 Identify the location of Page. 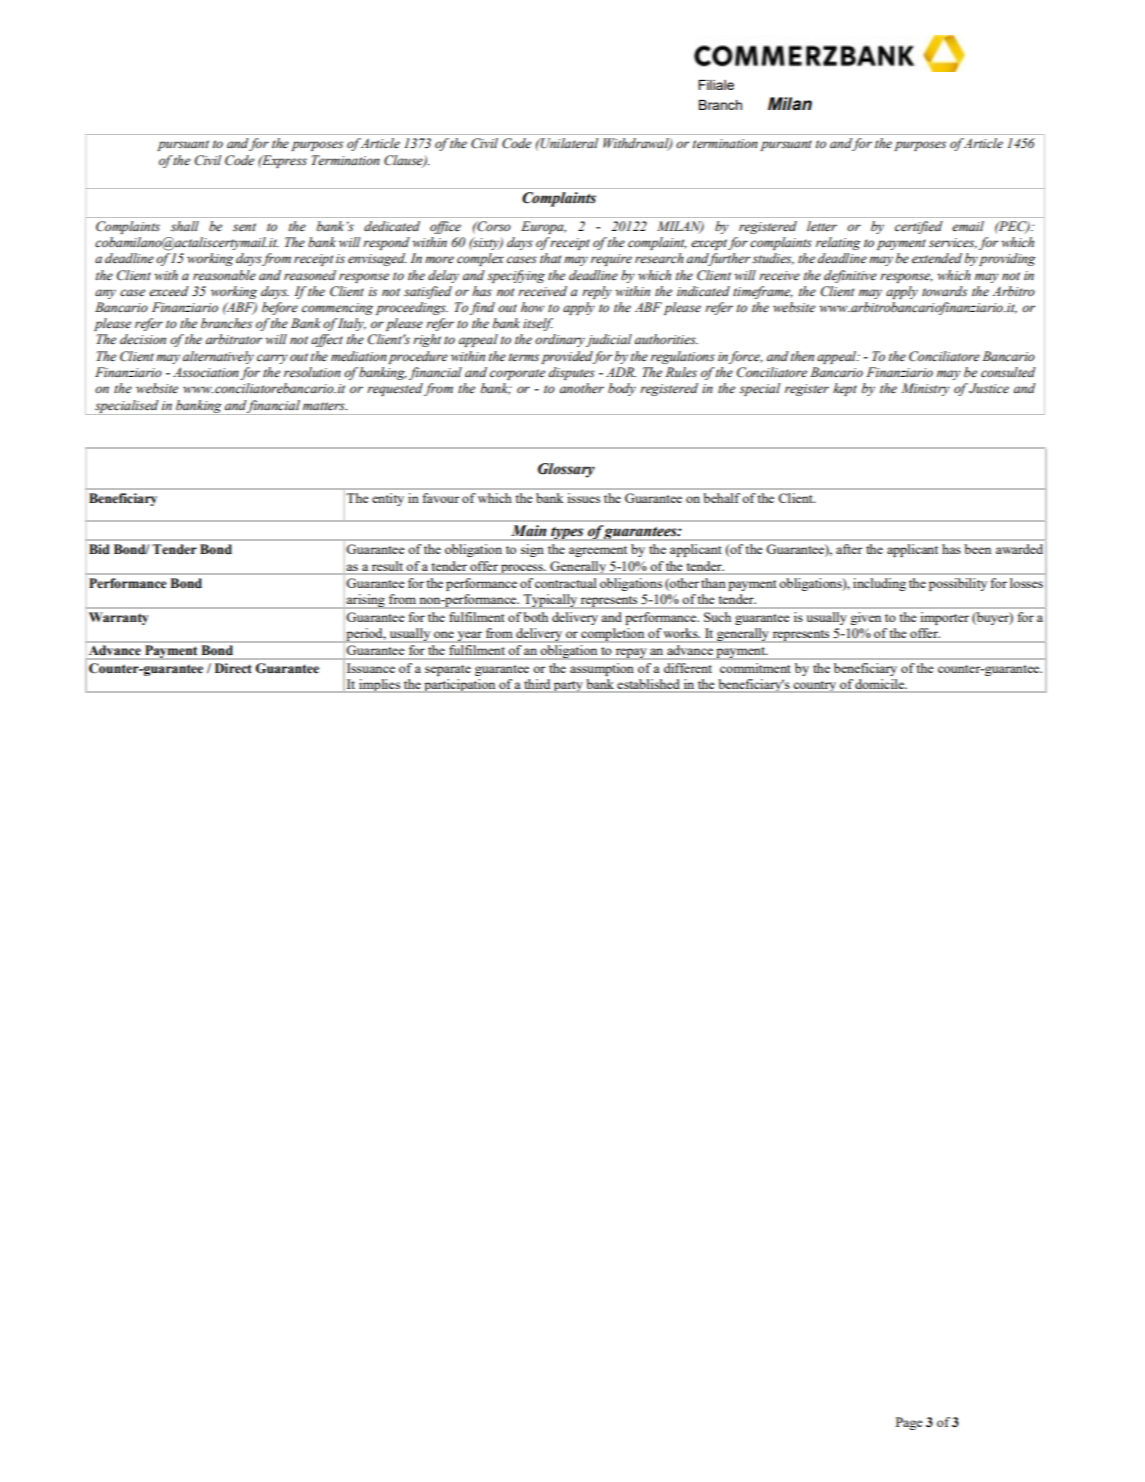
(909, 1423).
